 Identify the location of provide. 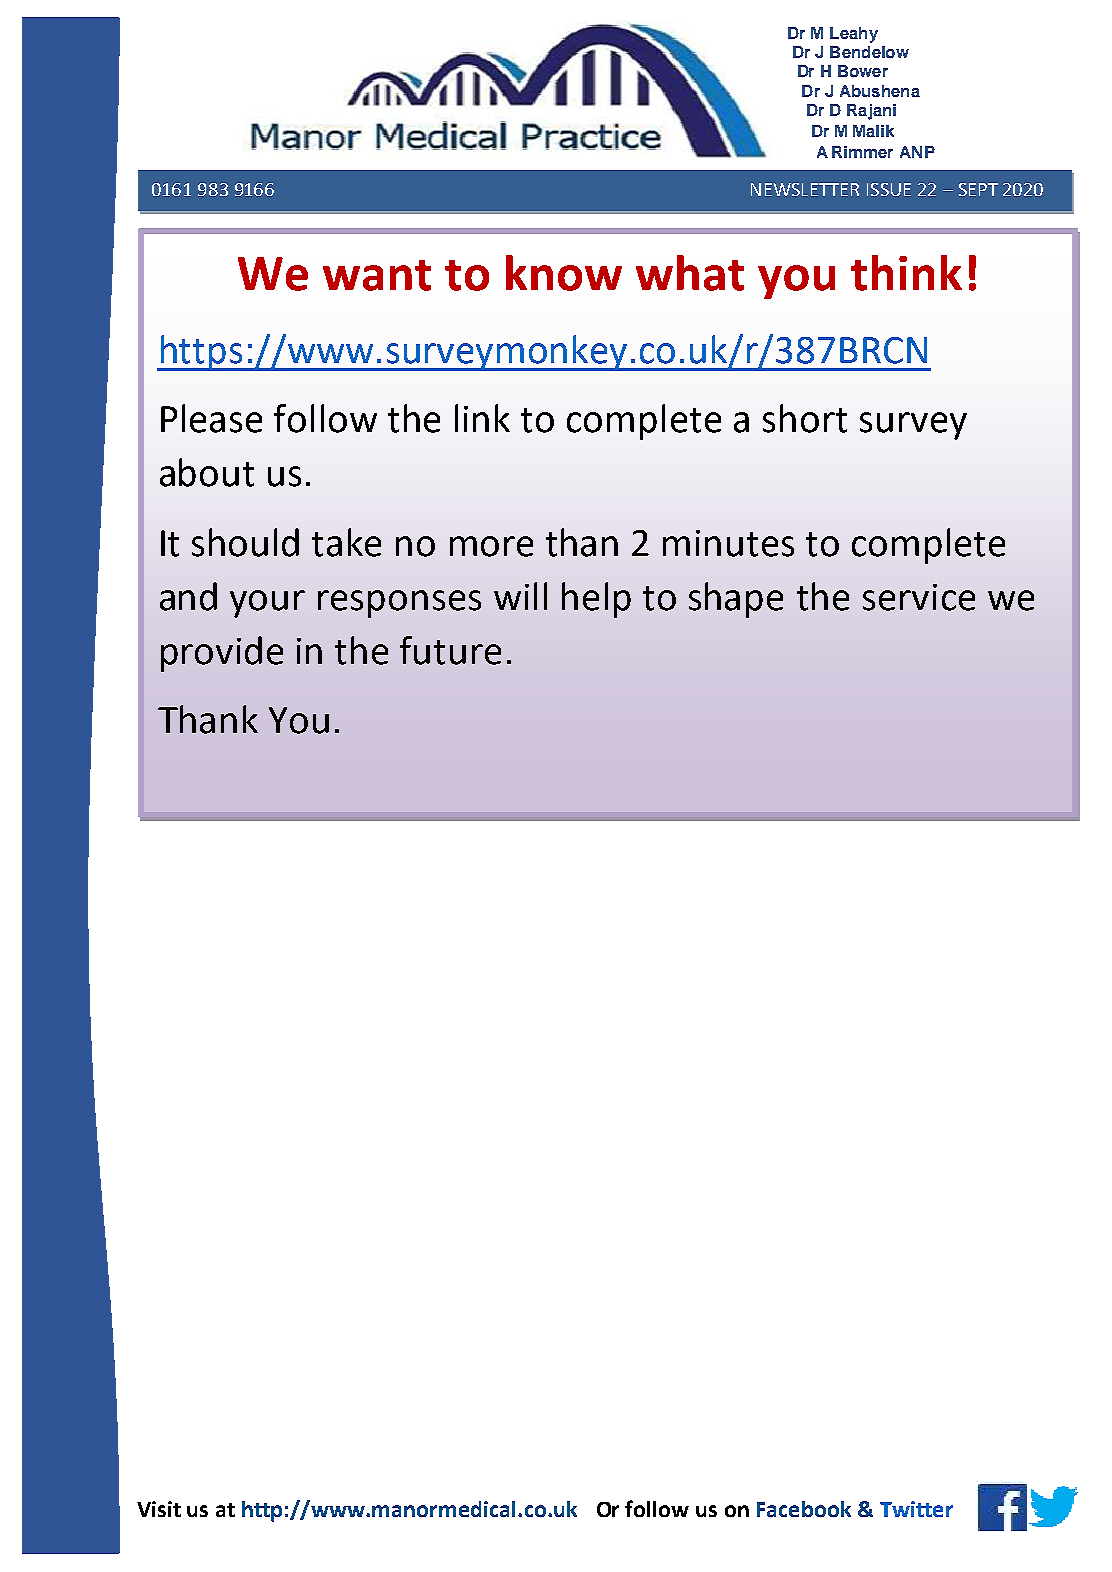
(222, 654).
